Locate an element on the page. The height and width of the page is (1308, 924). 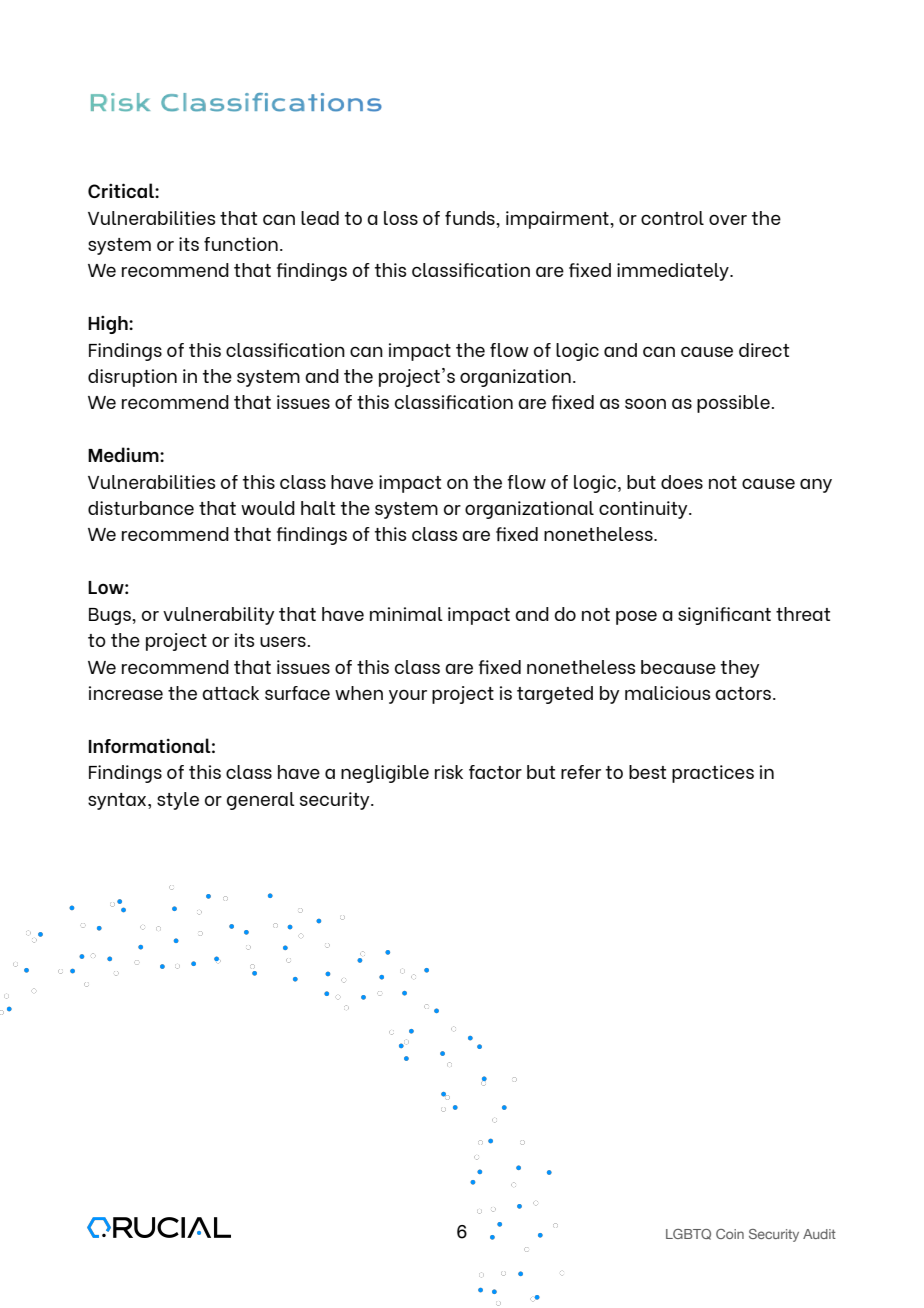
LGBTQ is located at coordinates (688, 1234).
